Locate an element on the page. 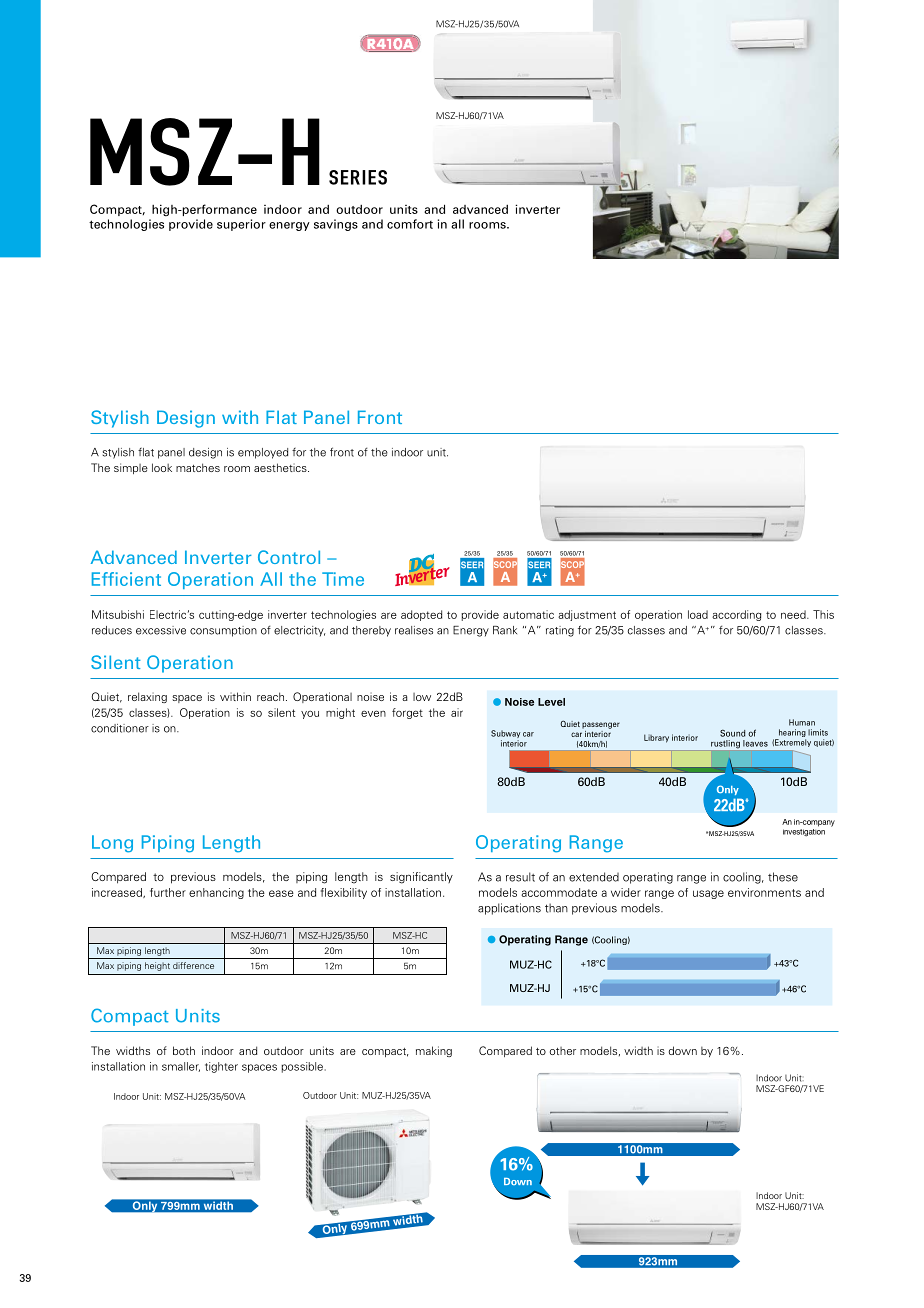 This page has width=924, height=1308. savings is located at coordinates (336, 225).
